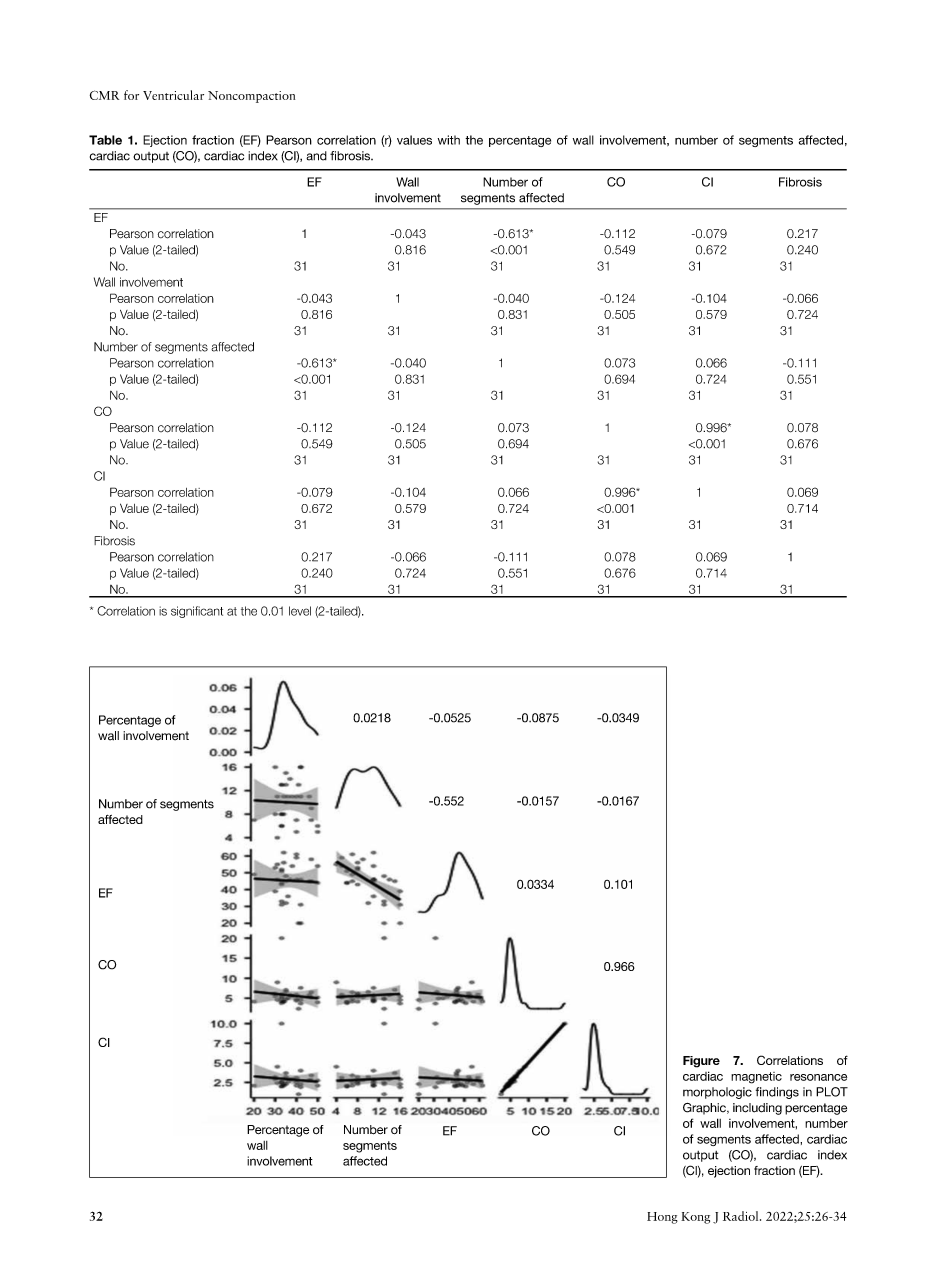 Image resolution: width=936 pixels, height=1288 pixels. I want to click on level, so click(300, 611).
